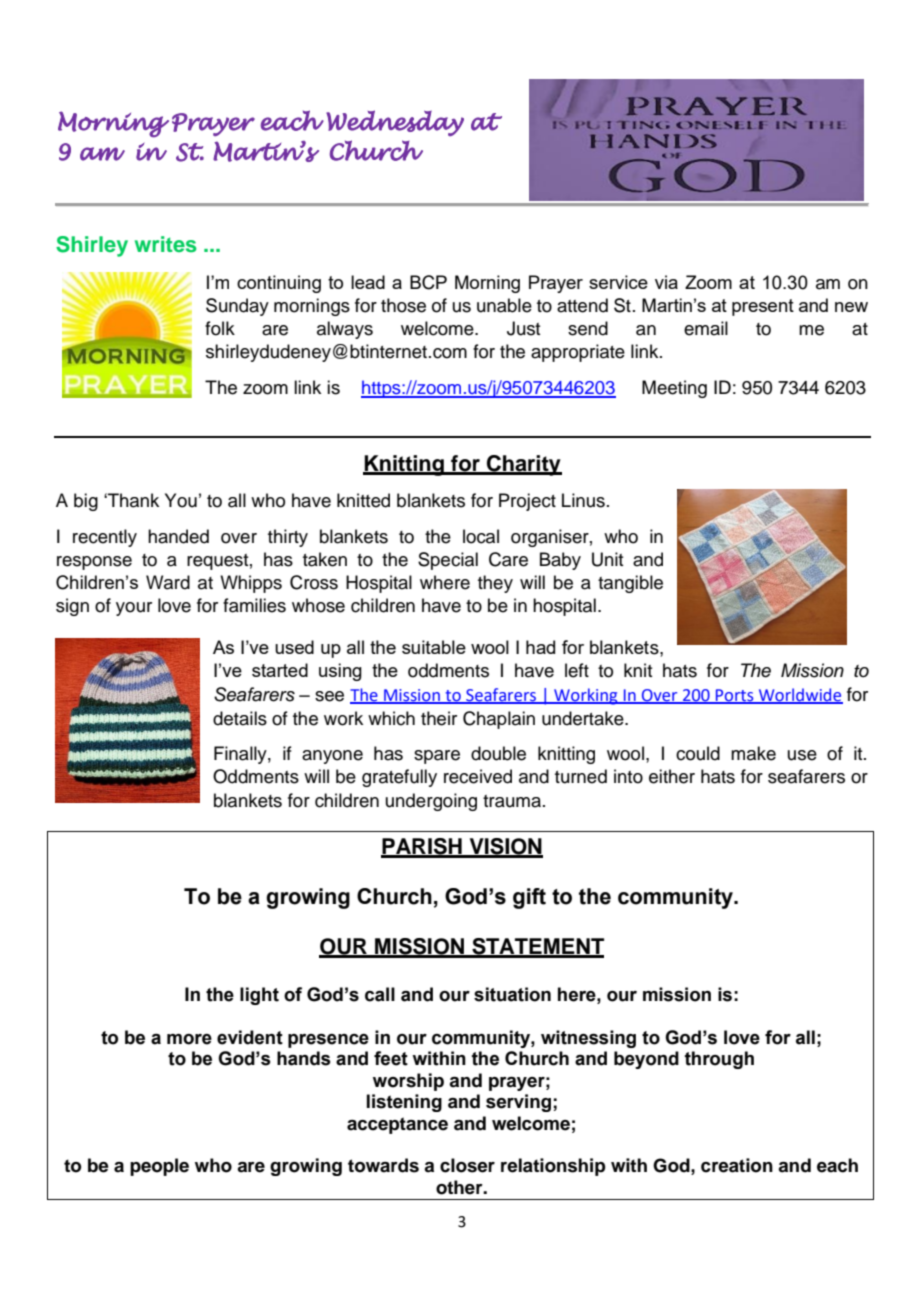 The image size is (924, 1308). What do you see at coordinates (159, 1167) in the screenshot?
I see `people` at bounding box center [159, 1167].
